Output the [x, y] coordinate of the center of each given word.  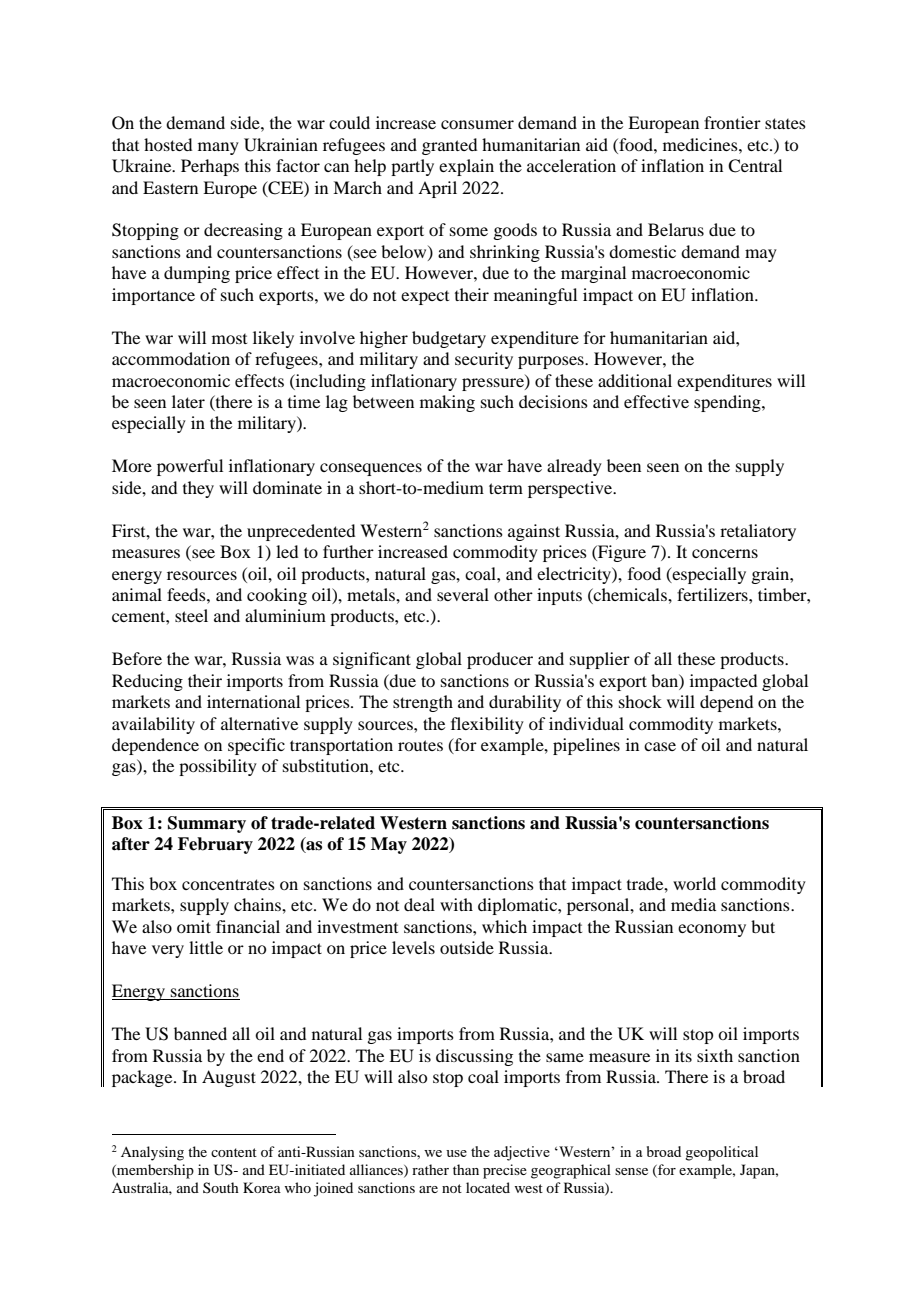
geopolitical [721, 1153]
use [456, 1153]
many [218, 148]
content [234, 1152]
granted [449, 146]
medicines [701, 144]
